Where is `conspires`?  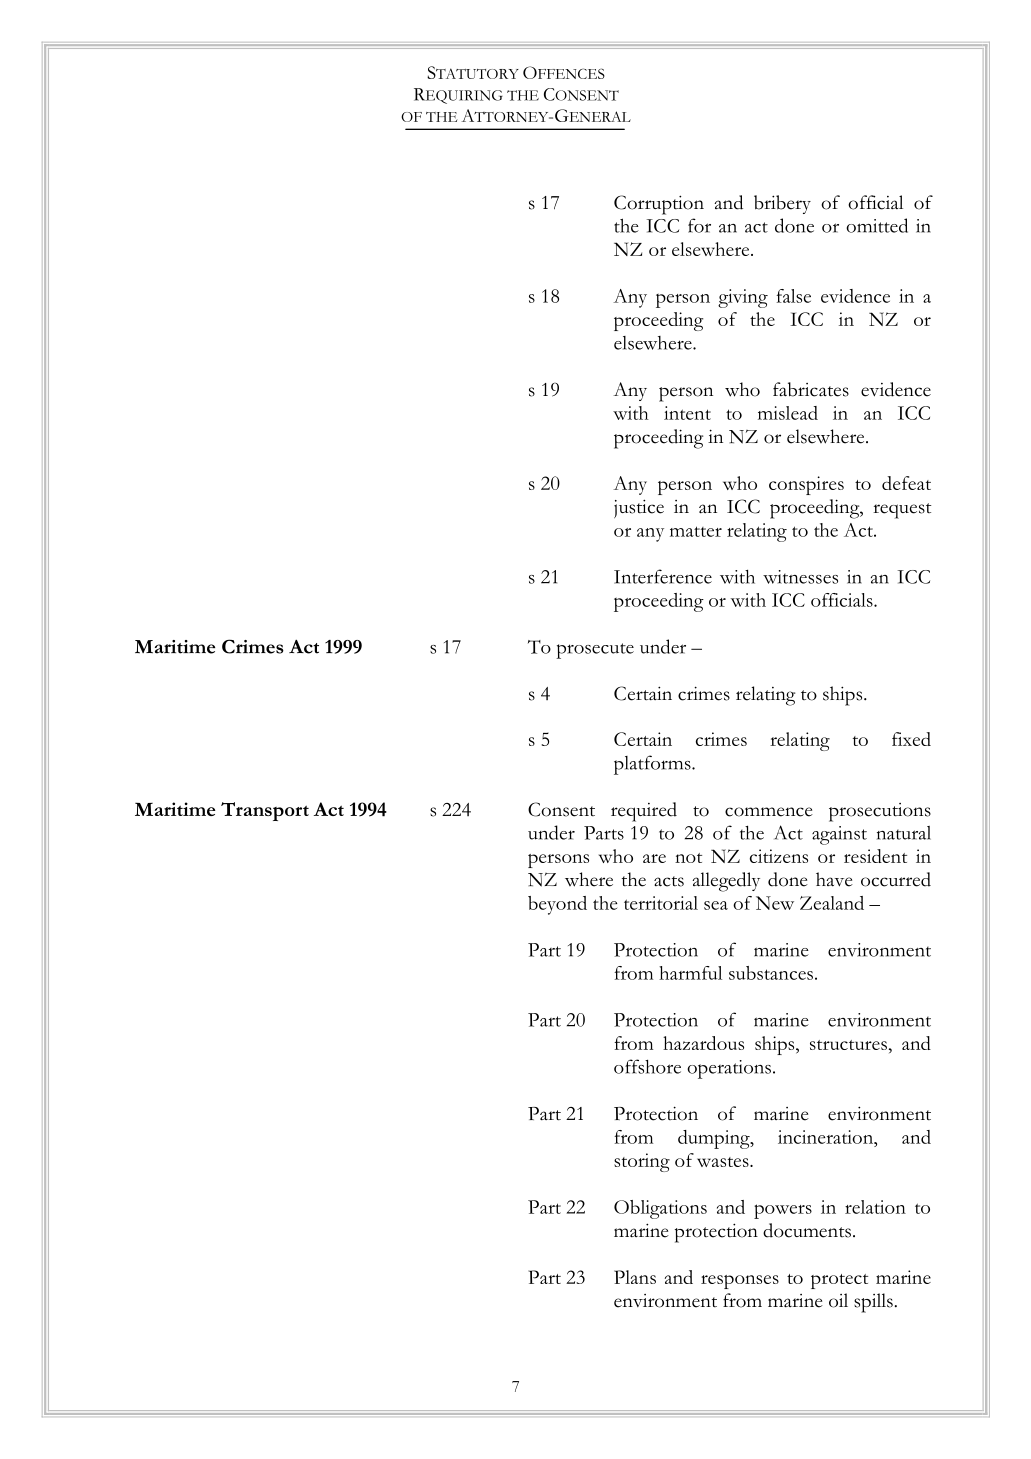
conspires is located at coordinates (806, 485).
